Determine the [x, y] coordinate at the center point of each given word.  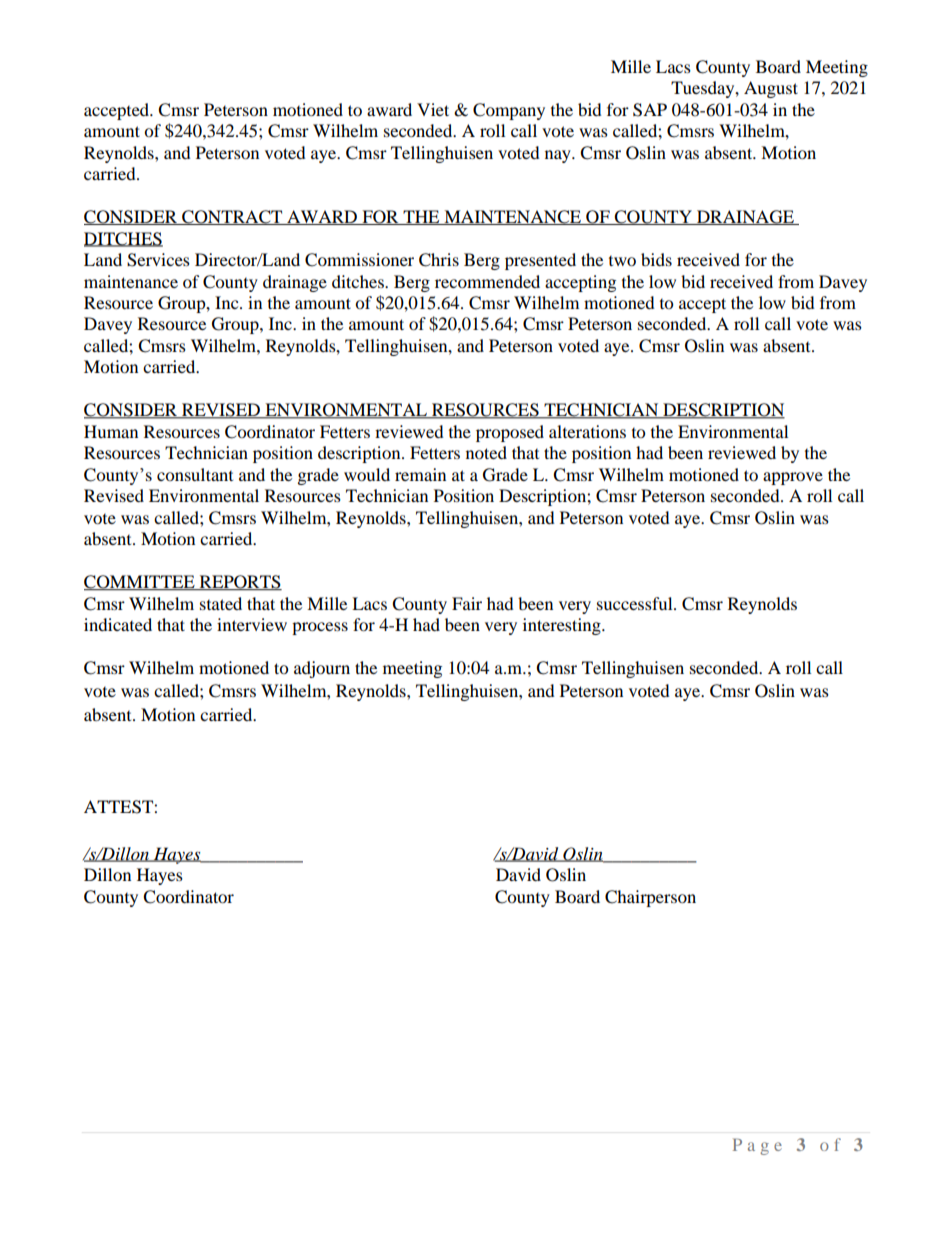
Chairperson [650, 898]
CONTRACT [232, 217]
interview [252, 624]
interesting [563, 626]
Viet [433, 109]
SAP [650, 110]
